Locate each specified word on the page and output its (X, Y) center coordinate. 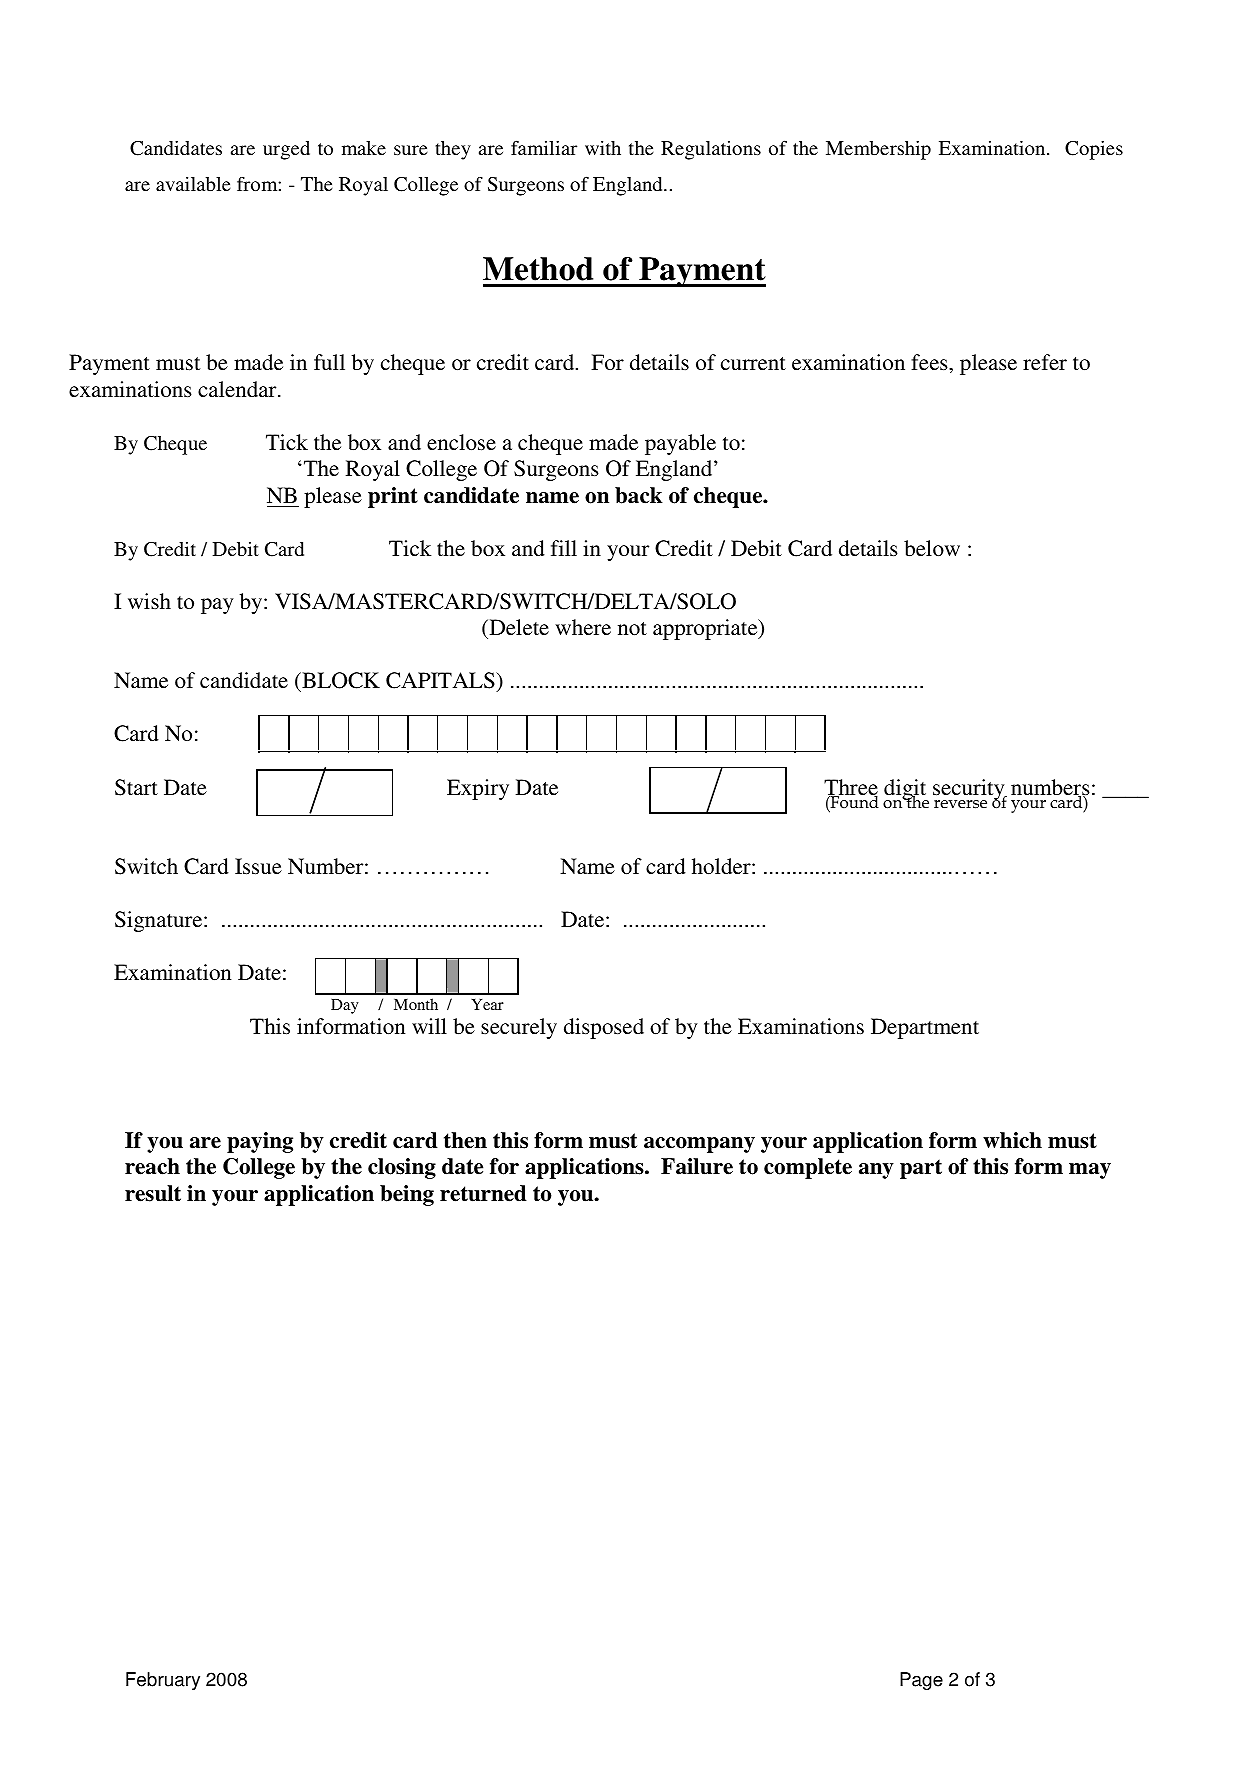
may (1090, 1171)
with (603, 148)
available (193, 184)
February (163, 1681)
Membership (878, 150)
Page (921, 1681)
